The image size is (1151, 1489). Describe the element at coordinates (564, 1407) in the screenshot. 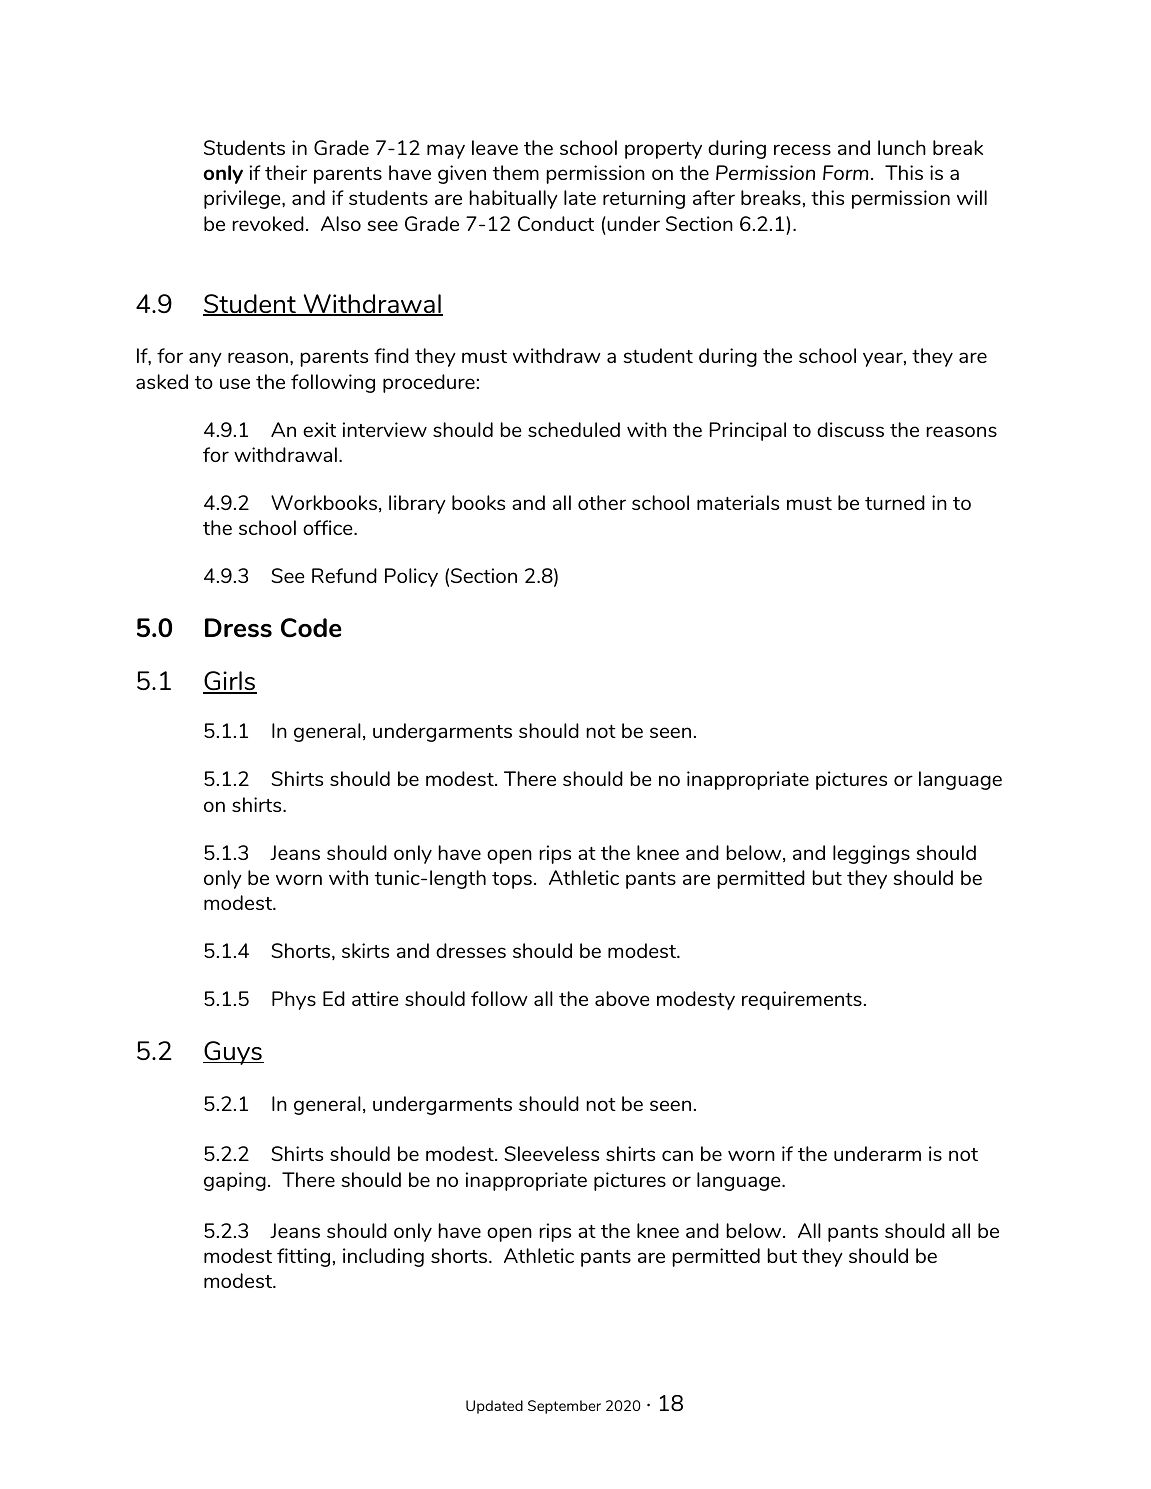

I see `September` at that location.
